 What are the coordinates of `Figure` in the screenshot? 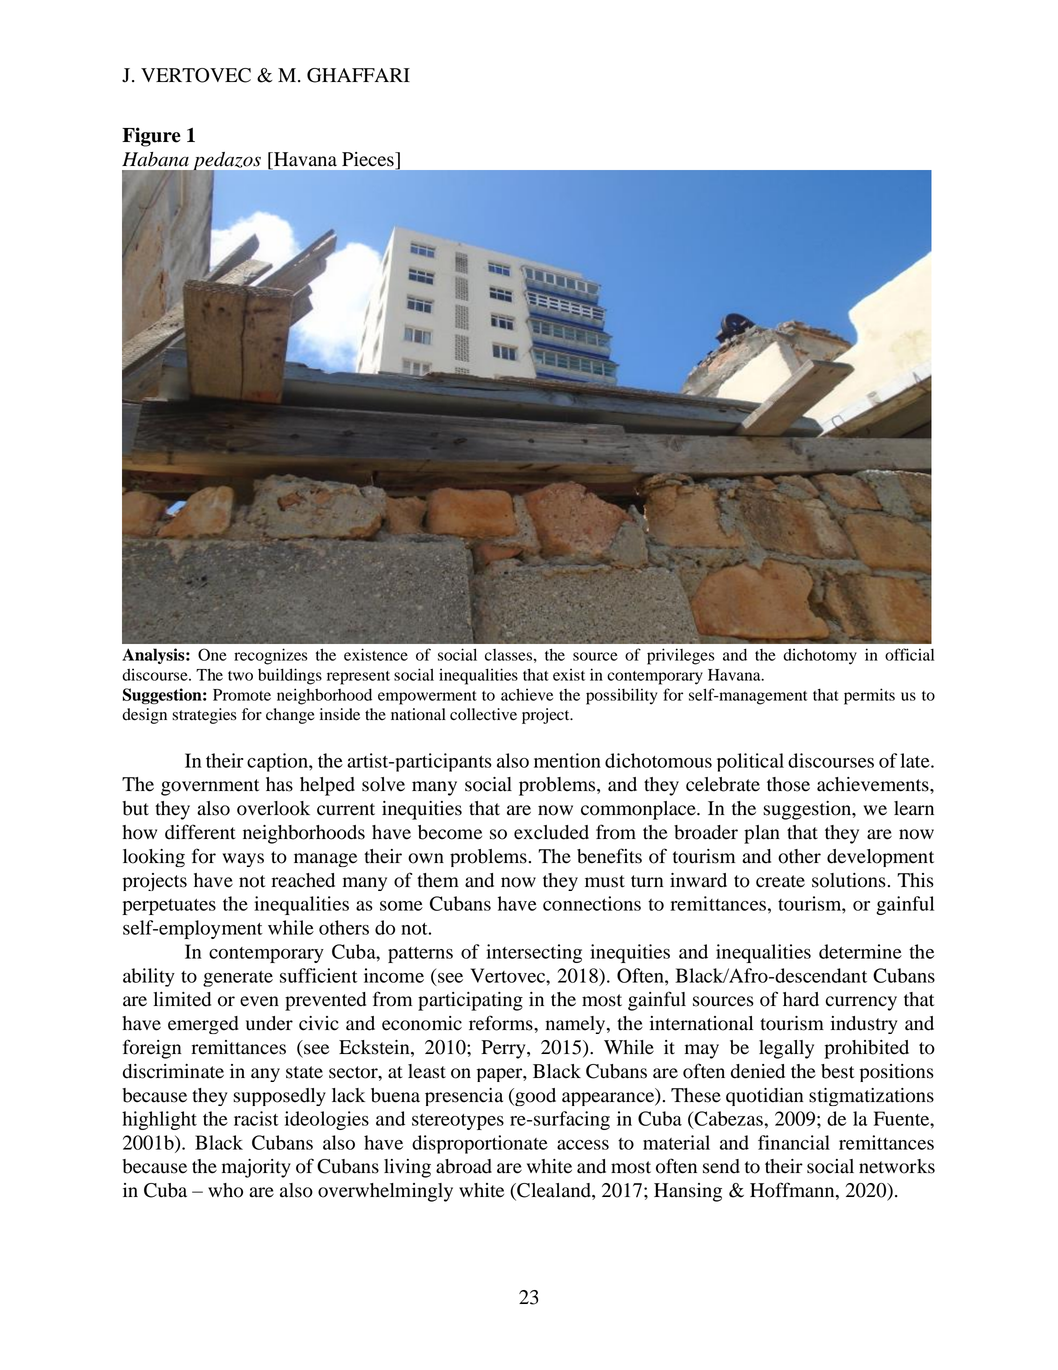 It's located at (151, 137).
